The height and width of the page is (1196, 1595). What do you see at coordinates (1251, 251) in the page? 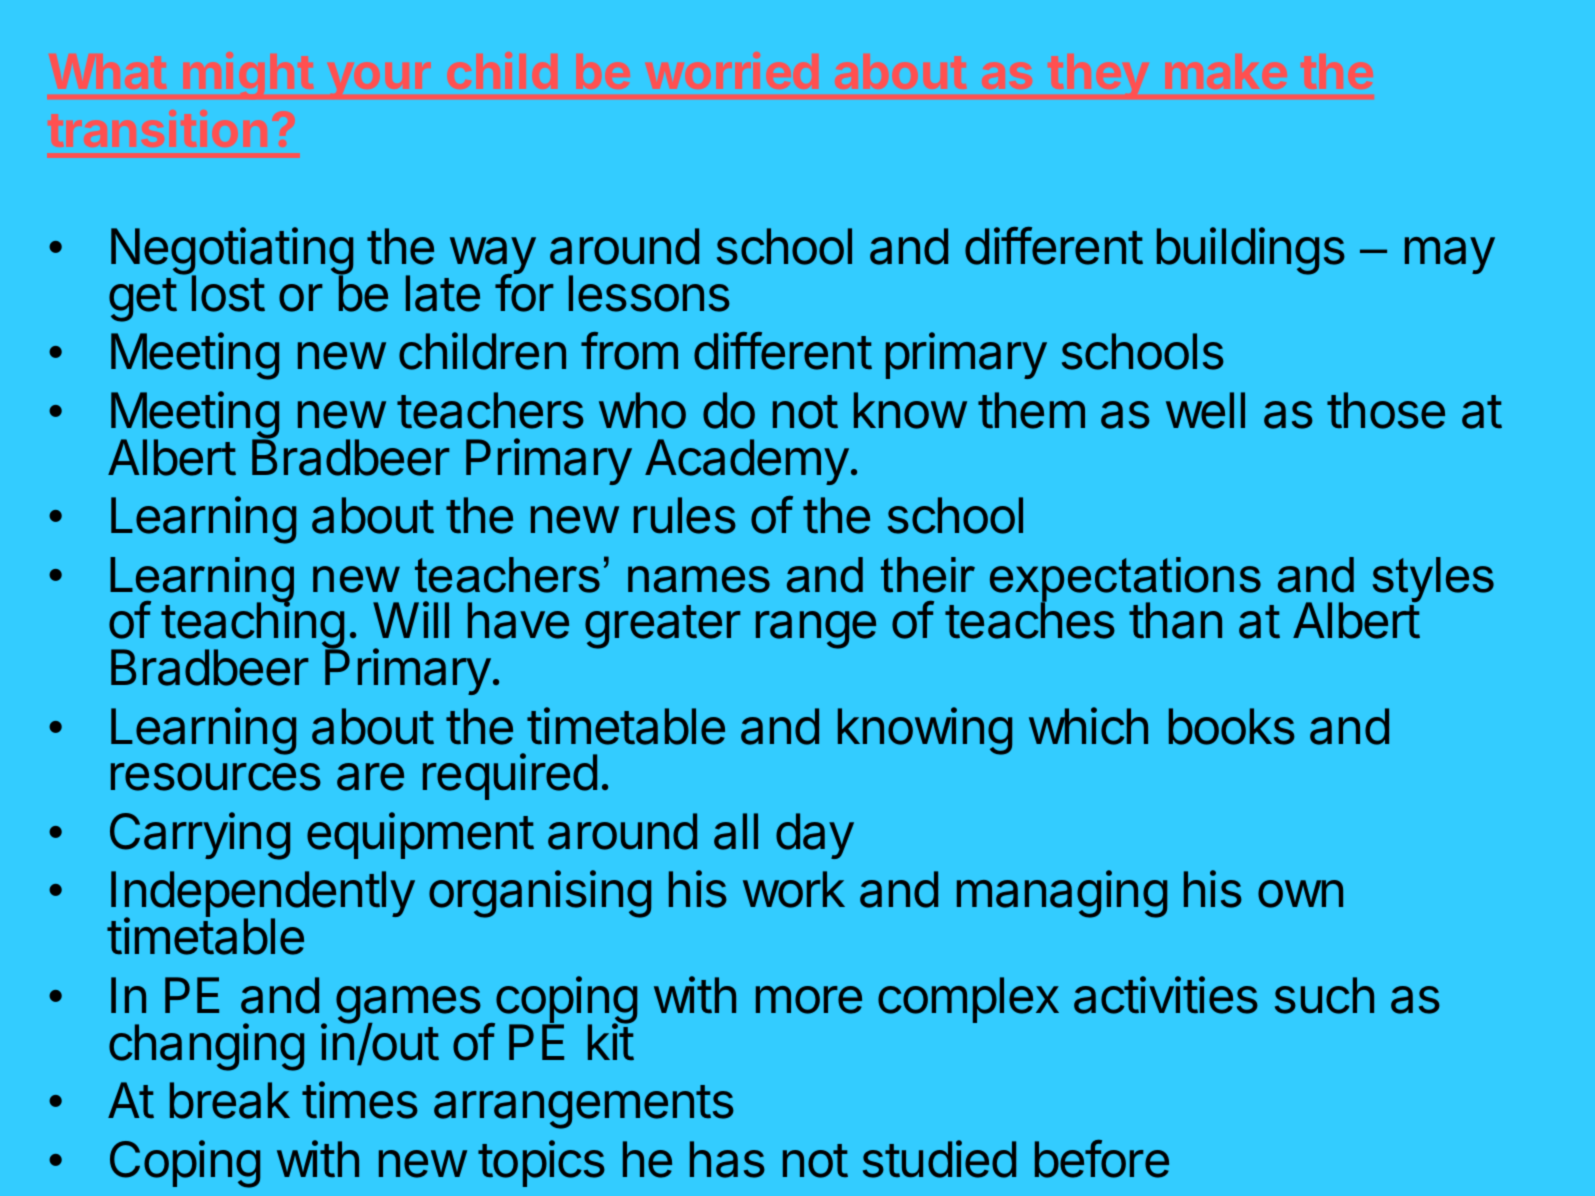
I see `buildings` at bounding box center [1251, 251].
